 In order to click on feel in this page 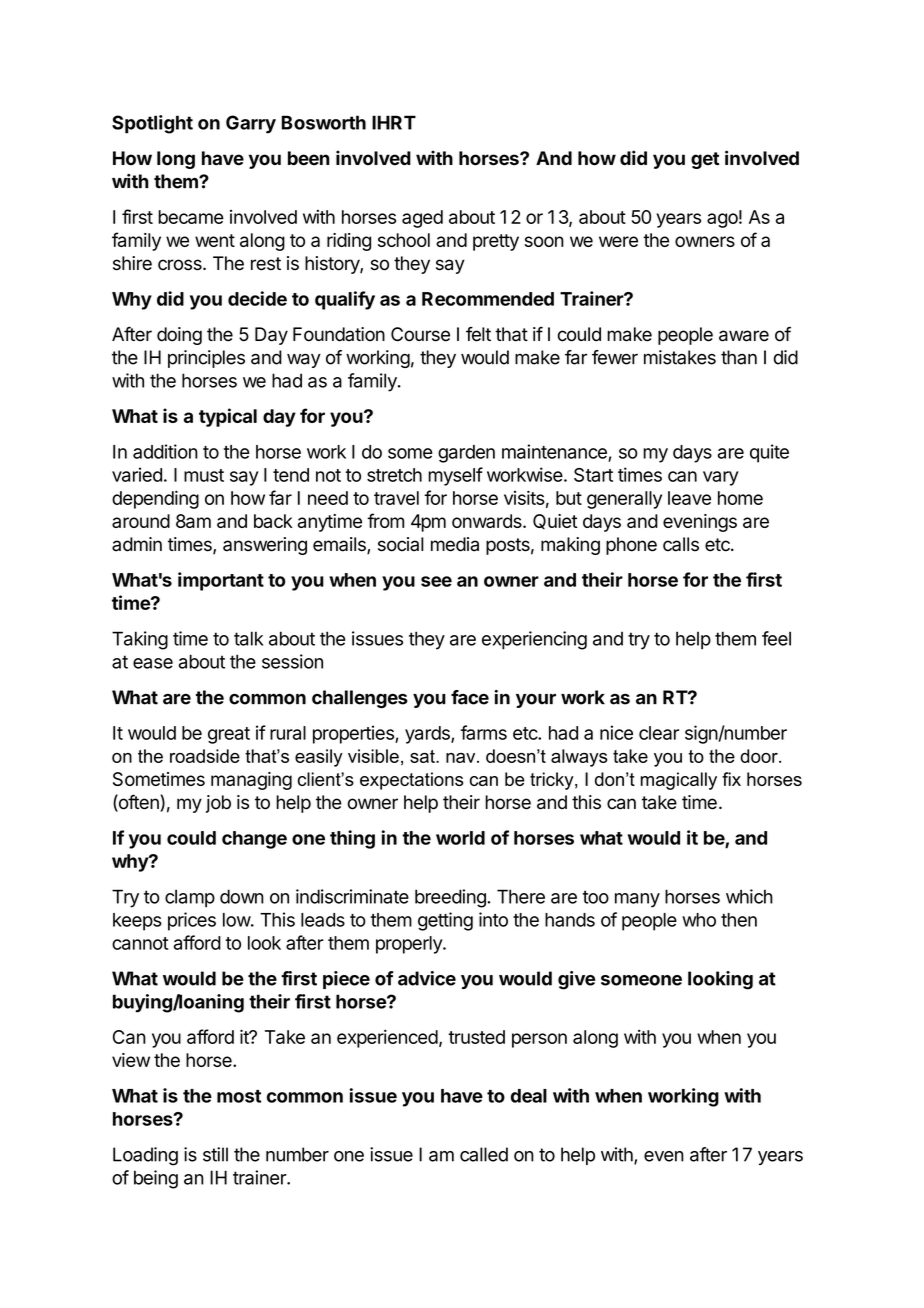, I will do `click(776, 638)`.
